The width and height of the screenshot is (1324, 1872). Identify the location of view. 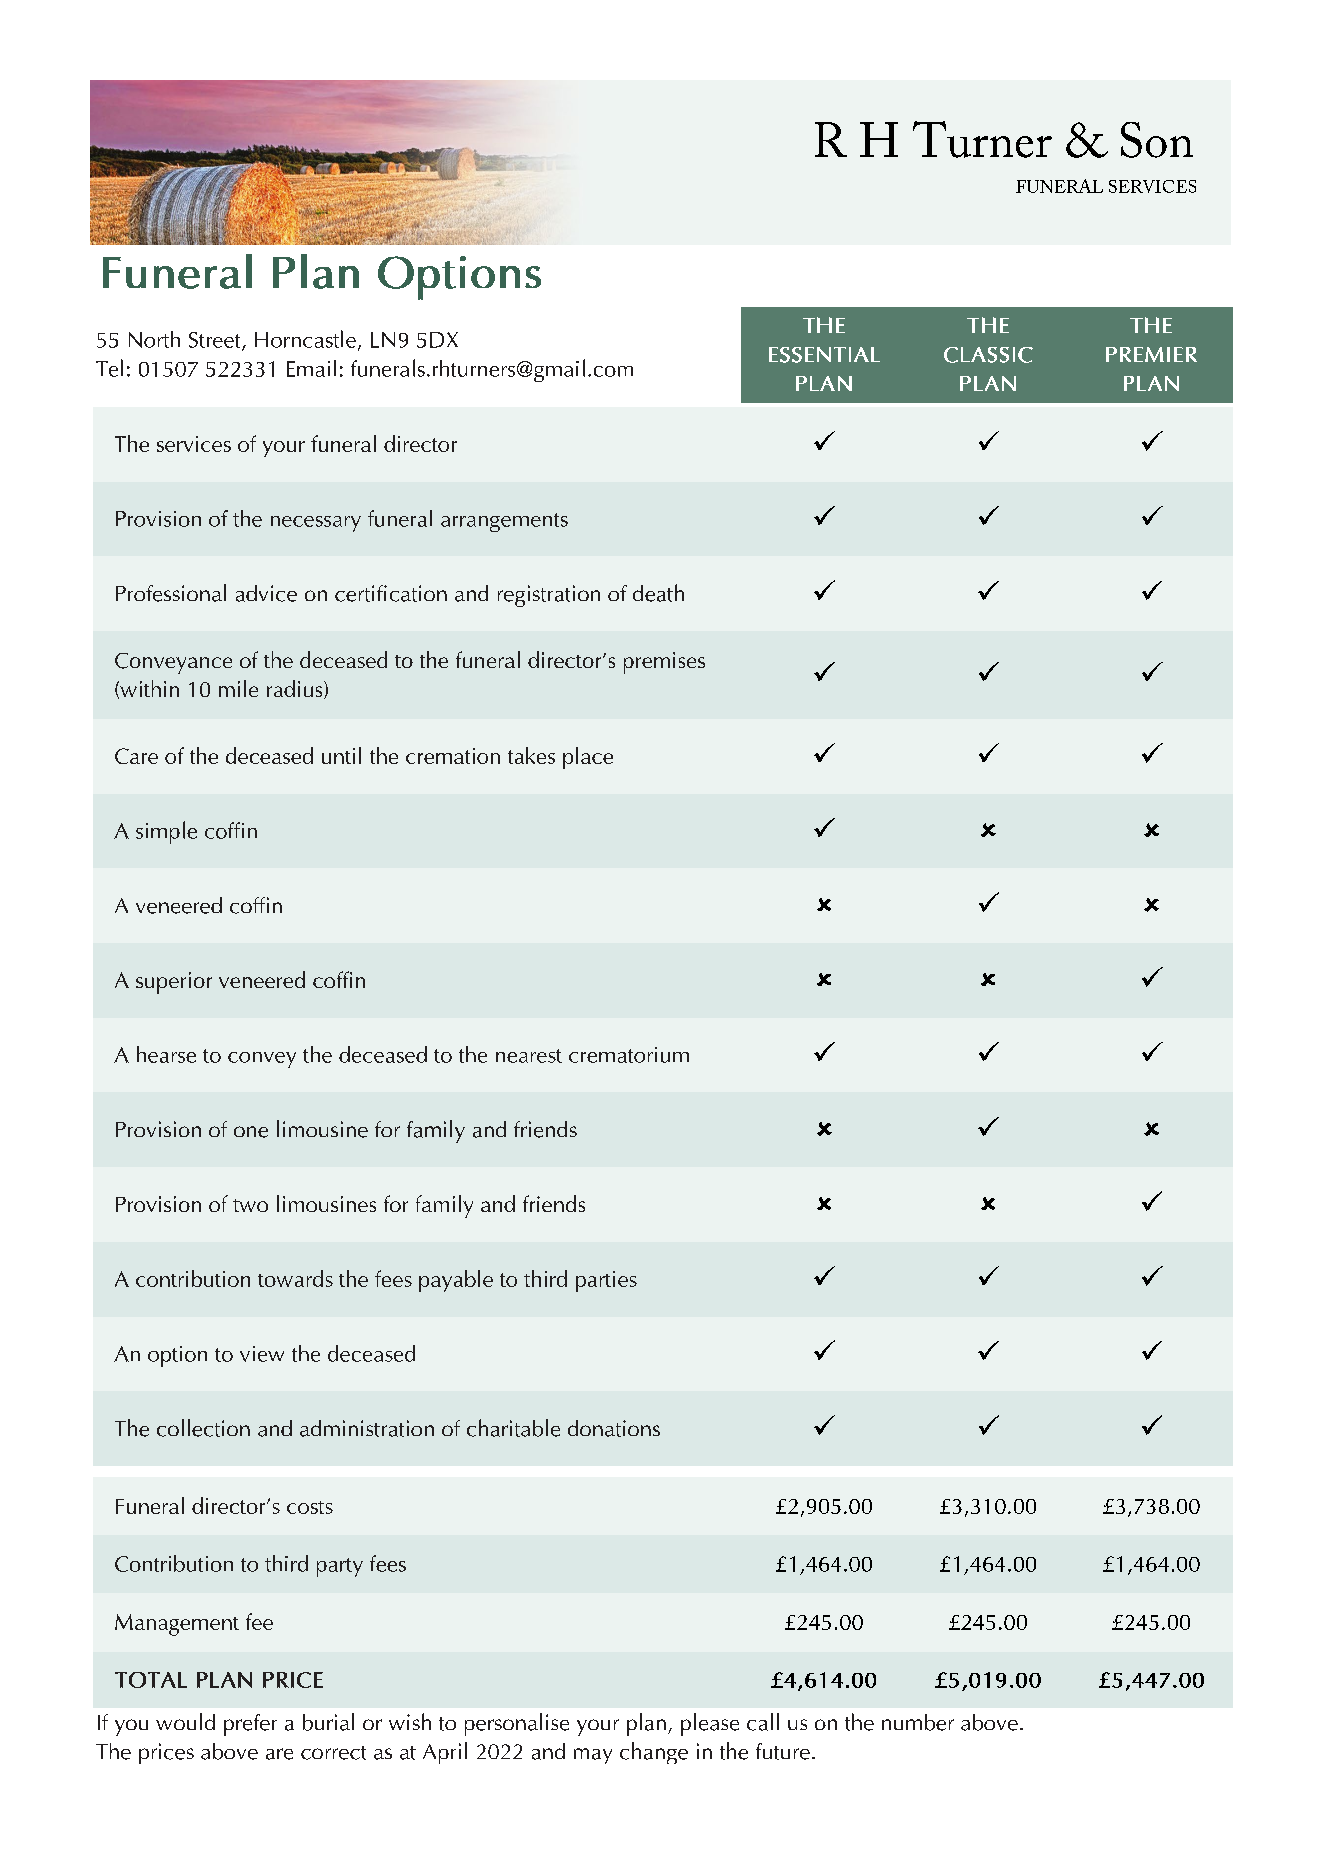
(262, 1354).
